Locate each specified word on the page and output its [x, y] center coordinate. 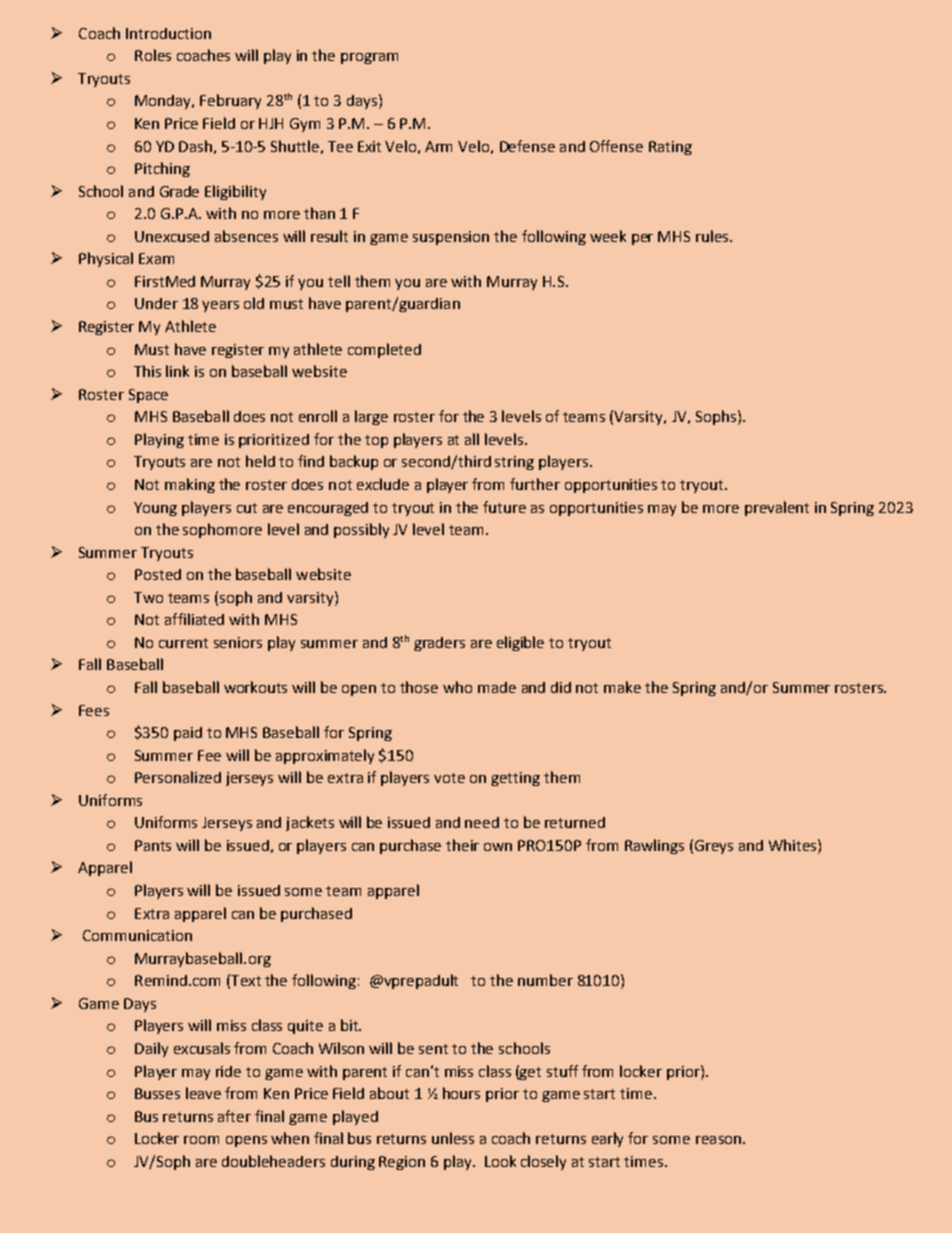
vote [449, 778]
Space [148, 396]
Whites [794, 845]
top [376, 441]
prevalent [777, 508]
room [201, 1140]
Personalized [178, 777]
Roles [153, 55]
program [369, 58]
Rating [670, 148]
